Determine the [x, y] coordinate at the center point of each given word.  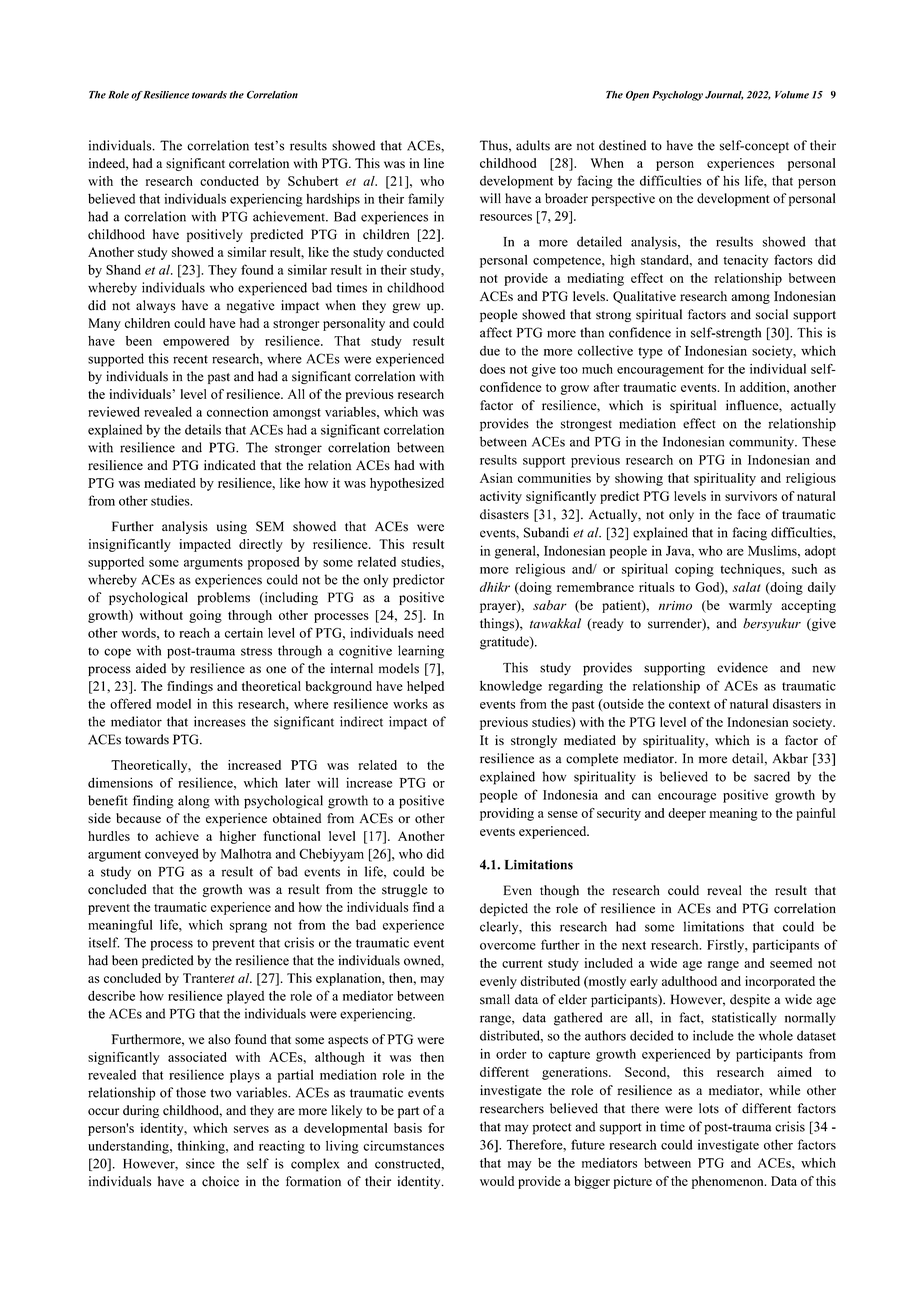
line [434, 163]
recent [190, 359]
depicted [504, 909]
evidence [742, 667]
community [762, 443]
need [431, 633]
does [492, 369]
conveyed [171, 855]
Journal [724, 95]
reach [194, 633]
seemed [791, 963]
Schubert [313, 181]
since [200, 1163]
